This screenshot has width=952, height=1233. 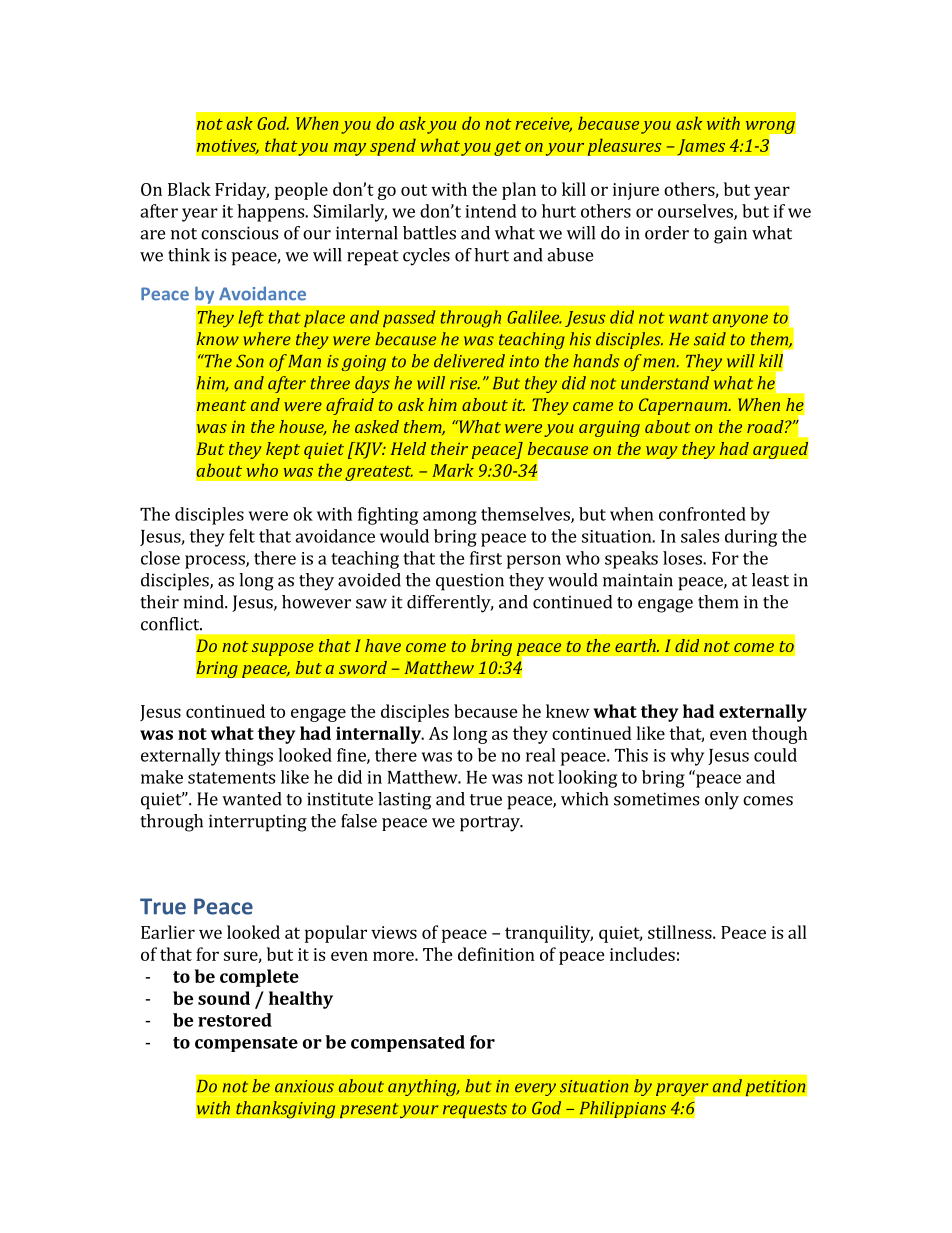 What do you see at coordinates (622, 1109) in the screenshot?
I see `Philippians` at bounding box center [622, 1109].
